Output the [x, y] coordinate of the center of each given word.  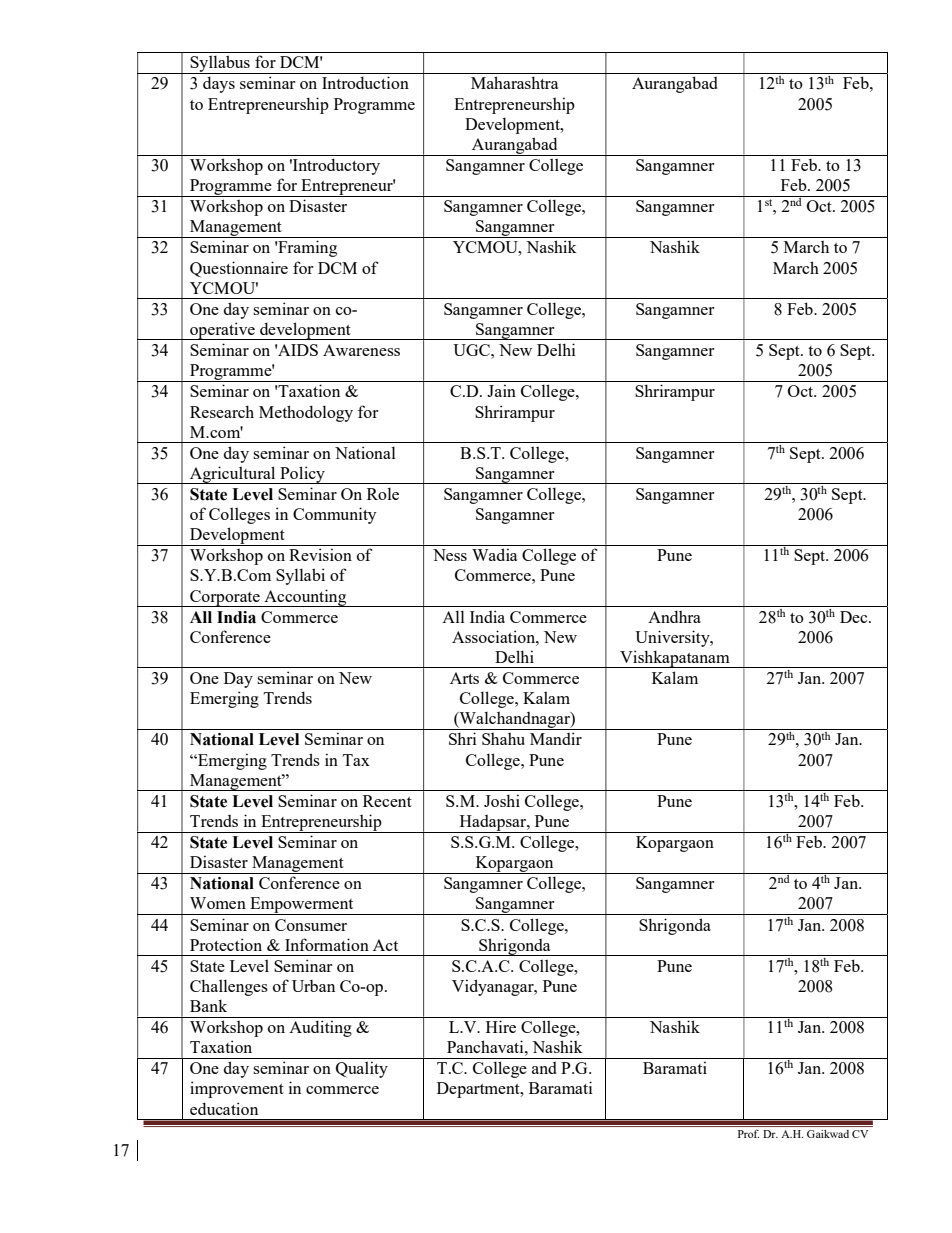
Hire [501, 1026]
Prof [748, 1134]
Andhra [674, 616]
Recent [387, 801]
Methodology [306, 413]
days [219, 84]
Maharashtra [515, 82]
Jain [501, 390]
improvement [237, 1089]
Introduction [365, 82]
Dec [855, 617]
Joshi [502, 800]
